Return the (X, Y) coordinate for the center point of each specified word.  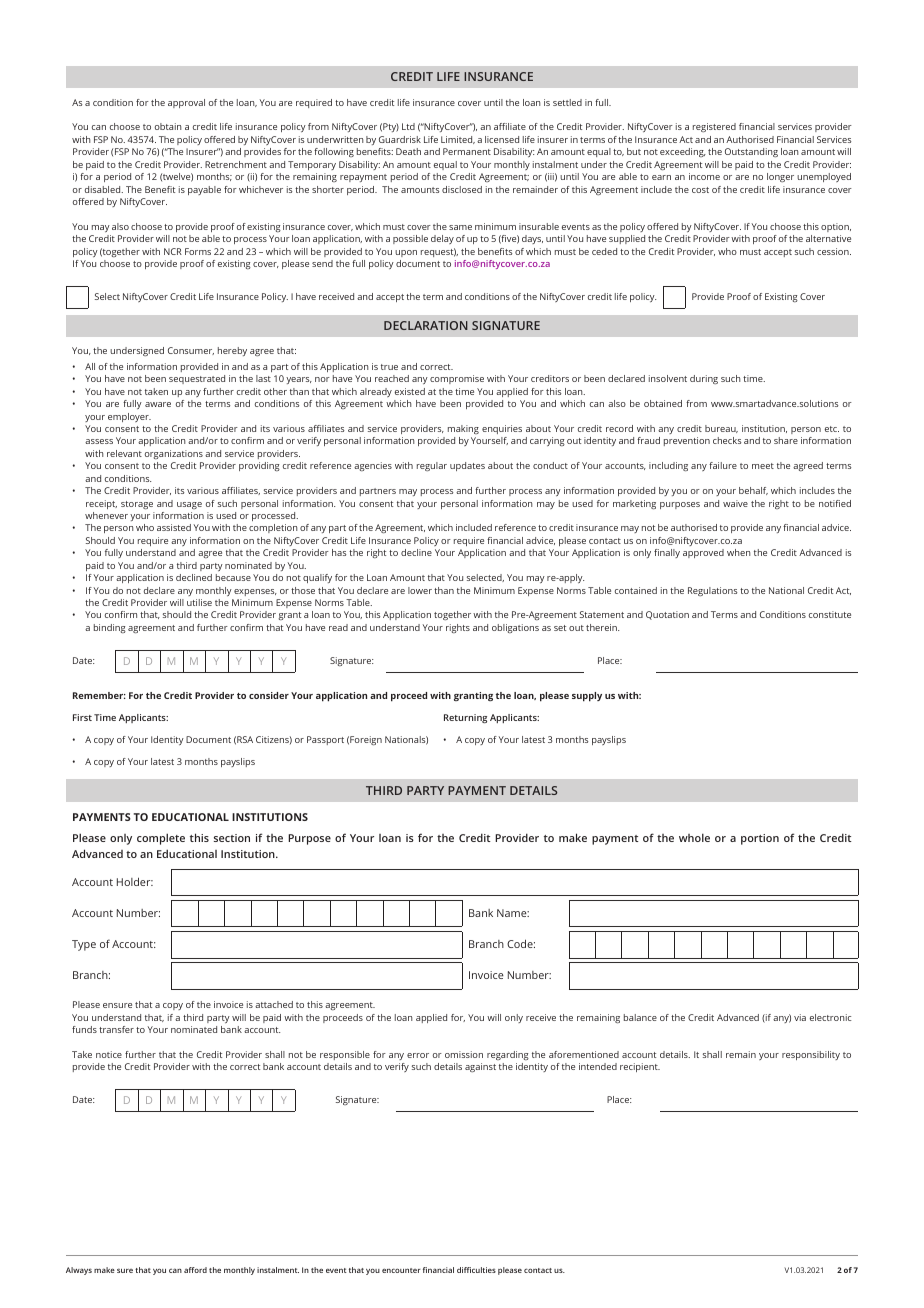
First (82, 717)
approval (186, 103)
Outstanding (751, 152)
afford (195, 1270)
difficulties (476, 1270)
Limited (458, 140)
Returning (465, 718)
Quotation (667, 615)
